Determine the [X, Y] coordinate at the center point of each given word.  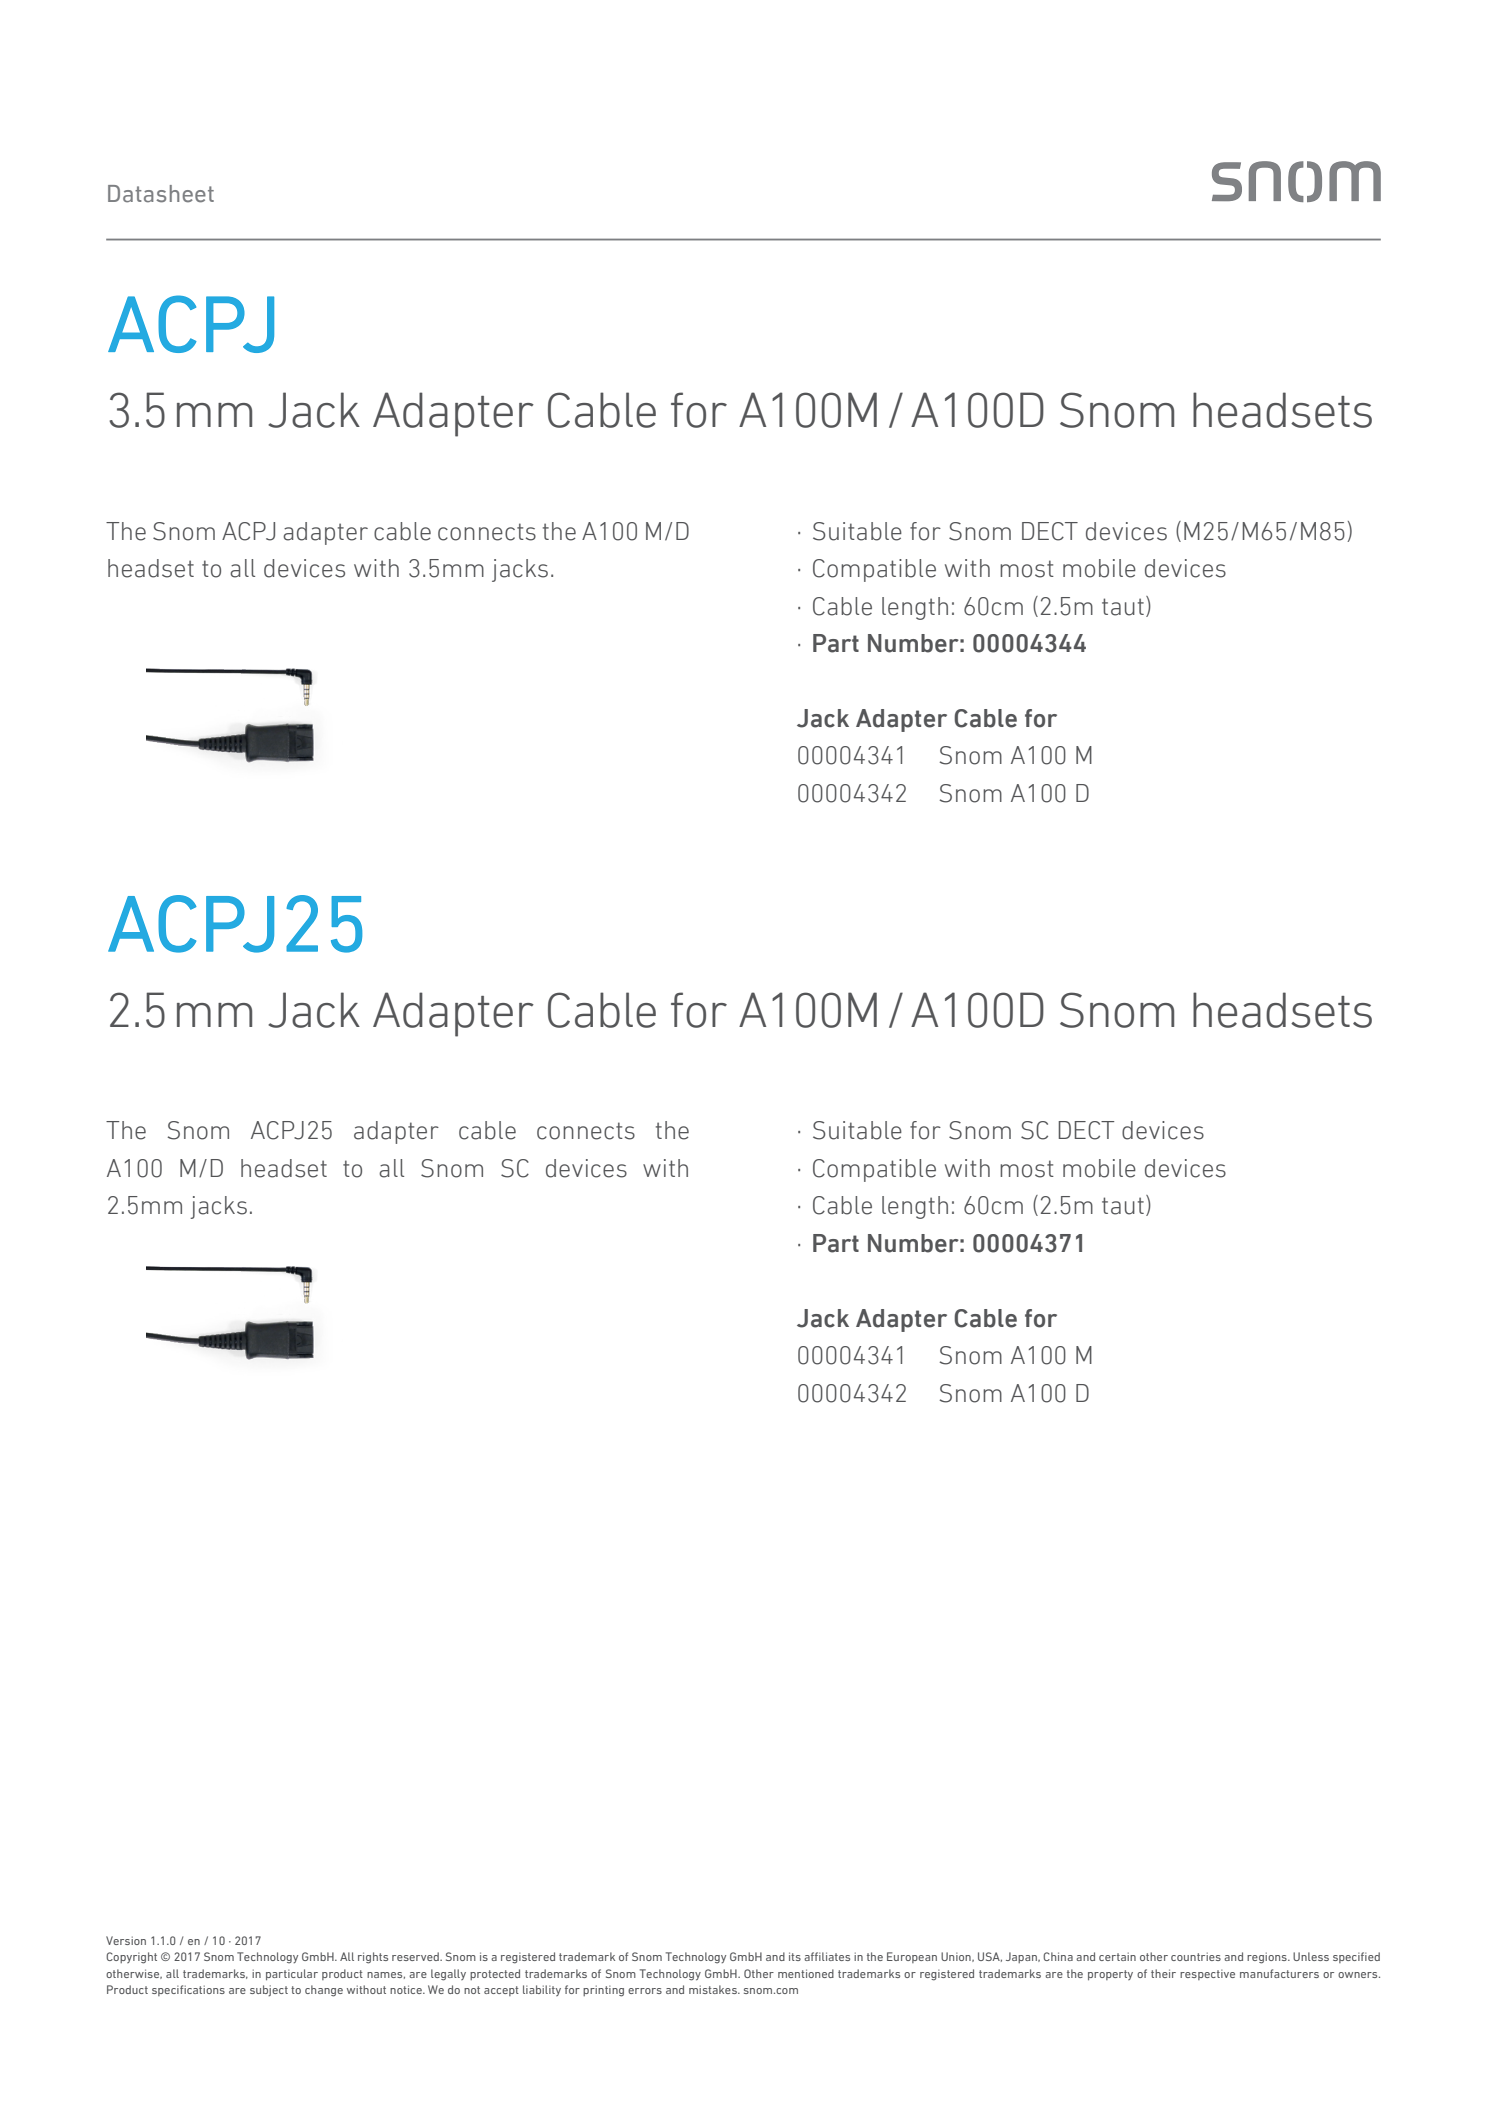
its [795, 1956]
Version [126, 1940]
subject [269, 1991]
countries [1196, 1956]
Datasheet [161, 194]
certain [1117, 1956]
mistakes [714, 1989]
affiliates [827, 1956]
